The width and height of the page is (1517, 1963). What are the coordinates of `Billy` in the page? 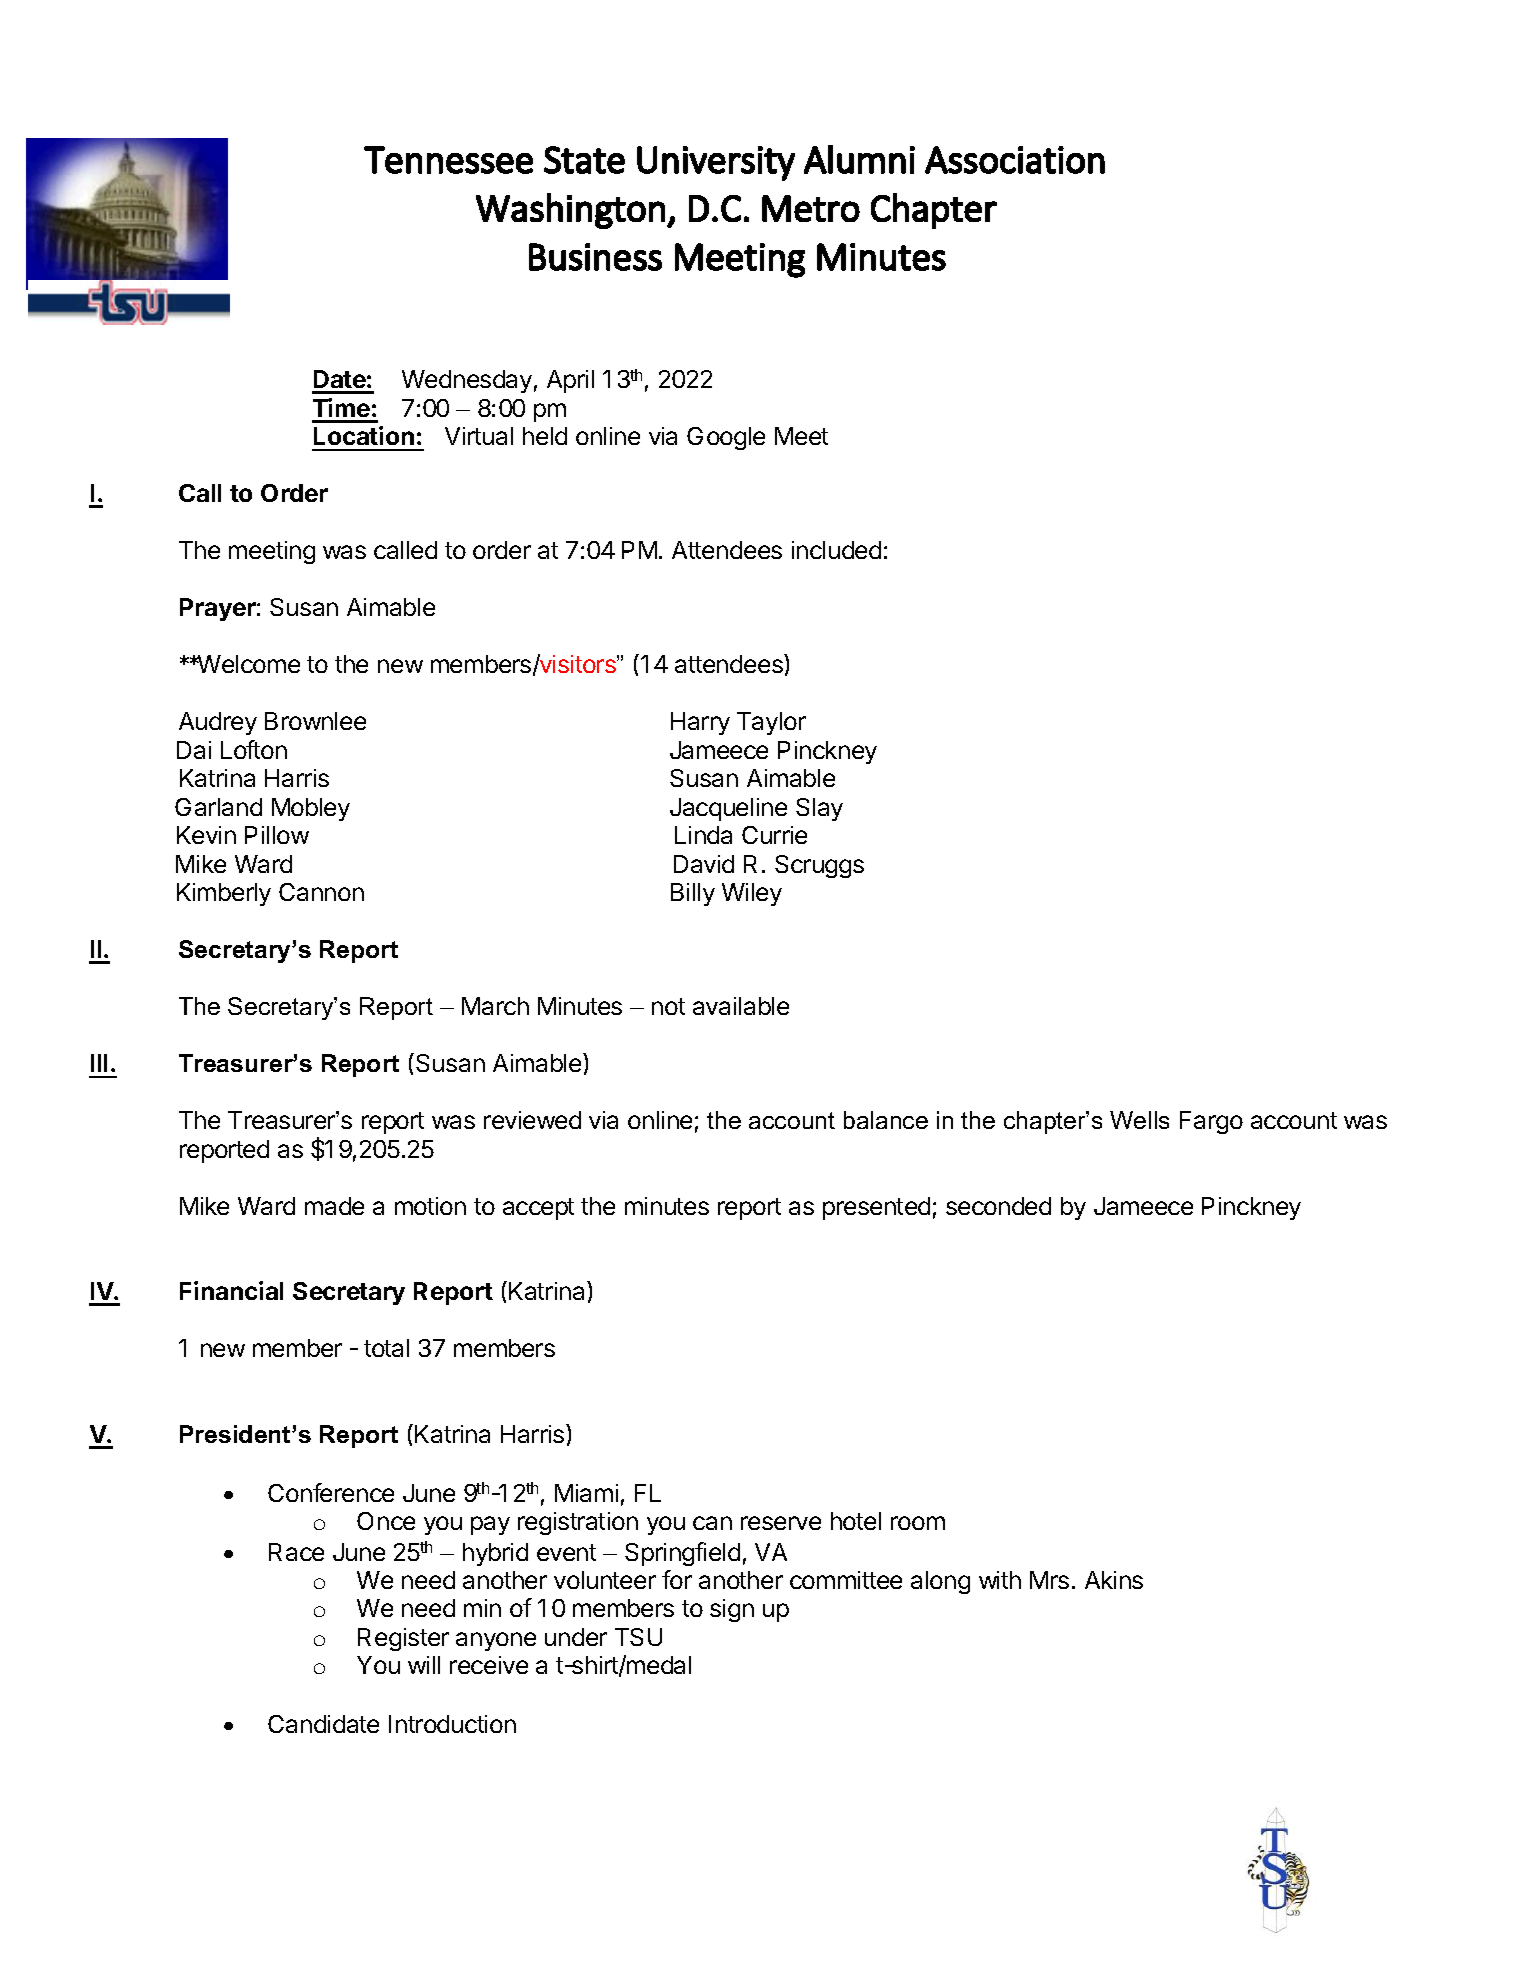 It's located at (693, 894).
